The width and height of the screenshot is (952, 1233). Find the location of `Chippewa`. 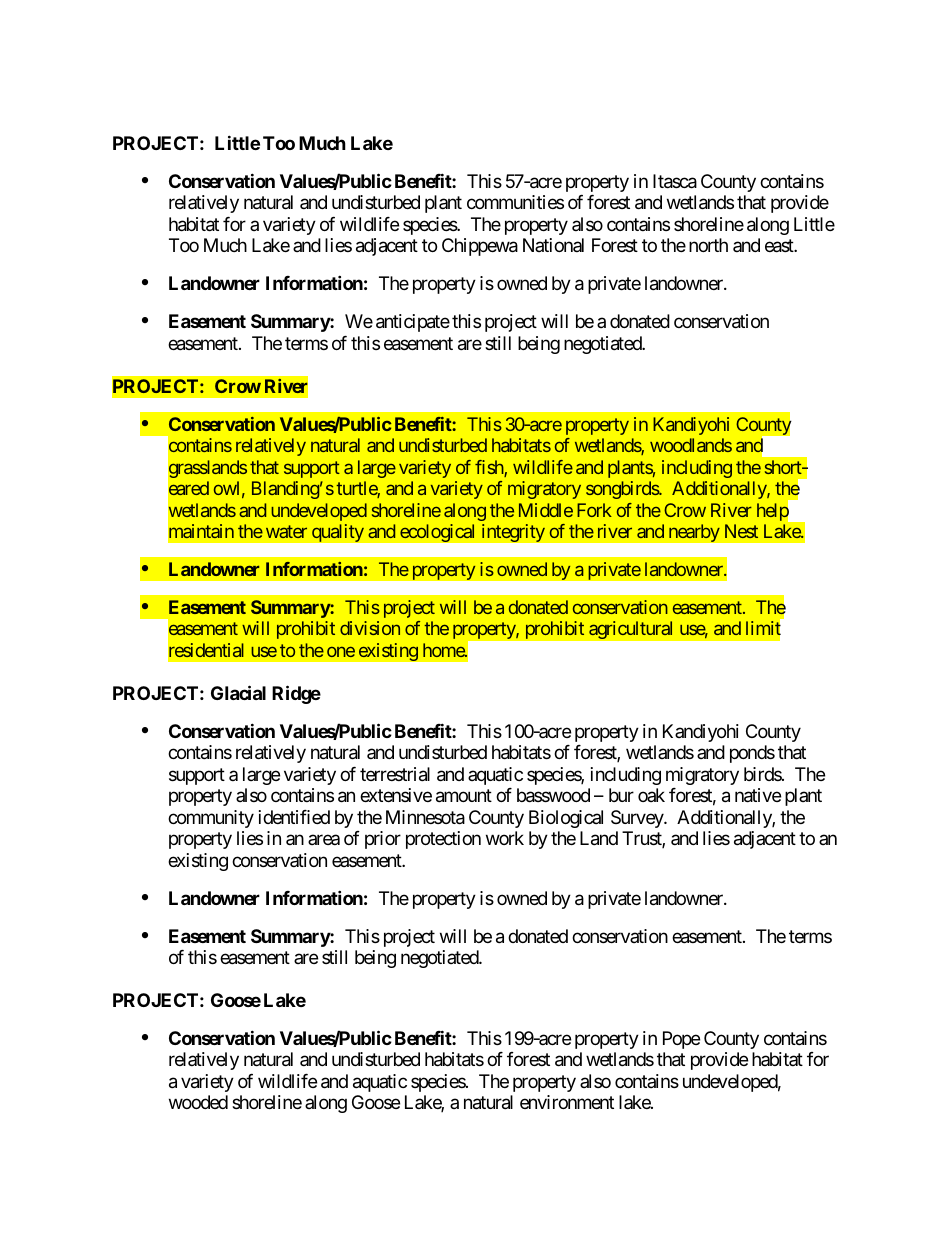

Chippewa is located at coordinates (480, 247).
